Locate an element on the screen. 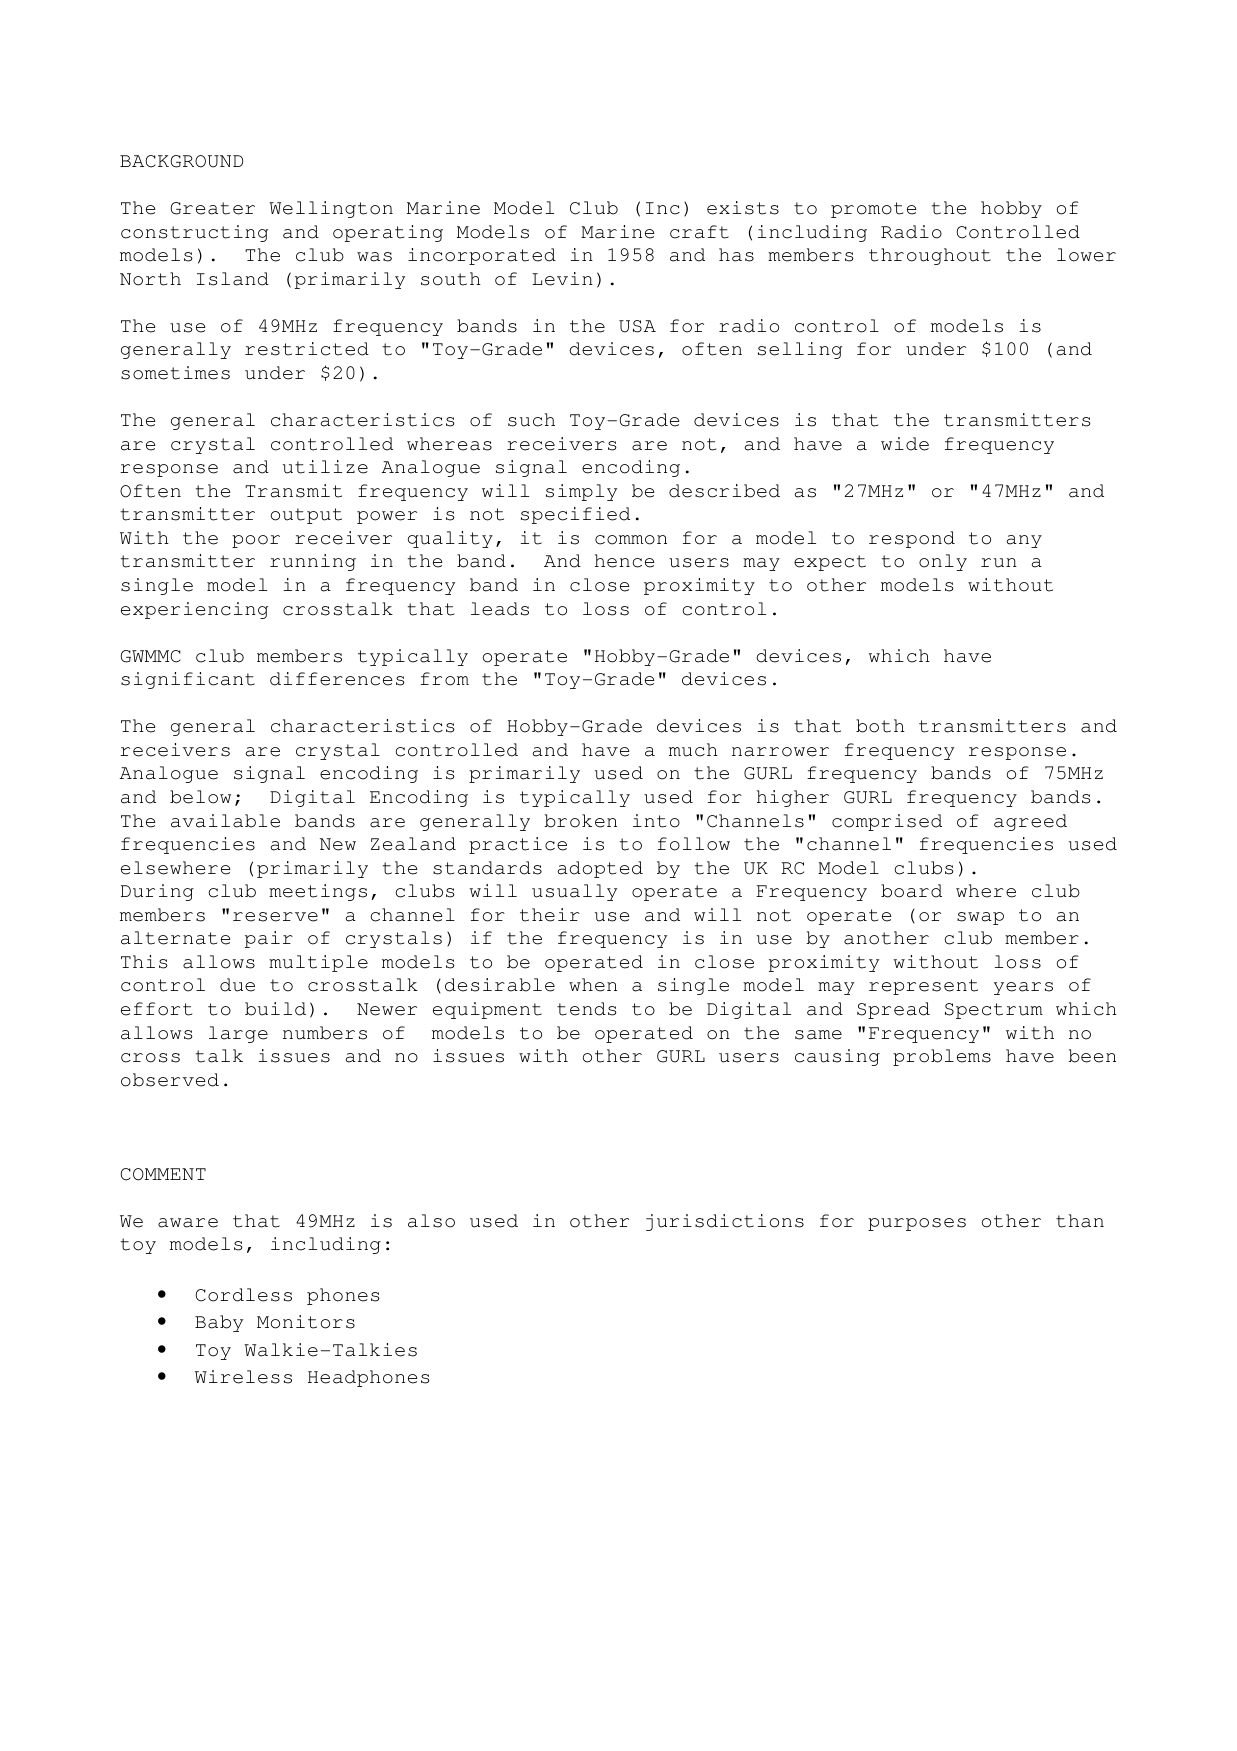  Baby is located at coordinates (219, 1323).
